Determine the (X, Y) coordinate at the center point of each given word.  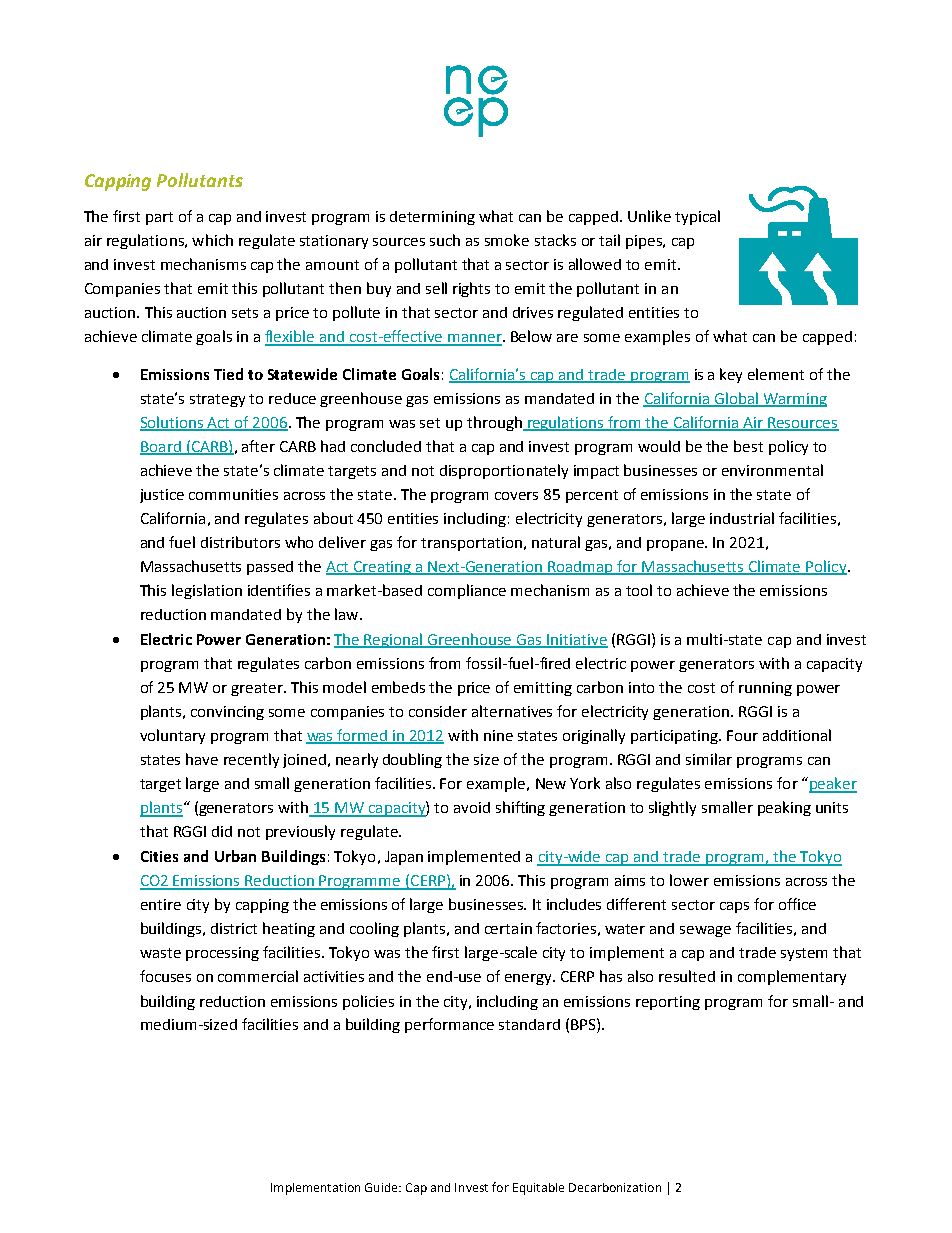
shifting (520, 808)
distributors (240, 542)
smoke (507, 240)
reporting (668, 1003)
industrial (742, 518)
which (212, 240)
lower (689, 880)
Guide (382, 1187)
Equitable (538, 1189)
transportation (471, 544)
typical (697, 217)
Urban (235, 856)
